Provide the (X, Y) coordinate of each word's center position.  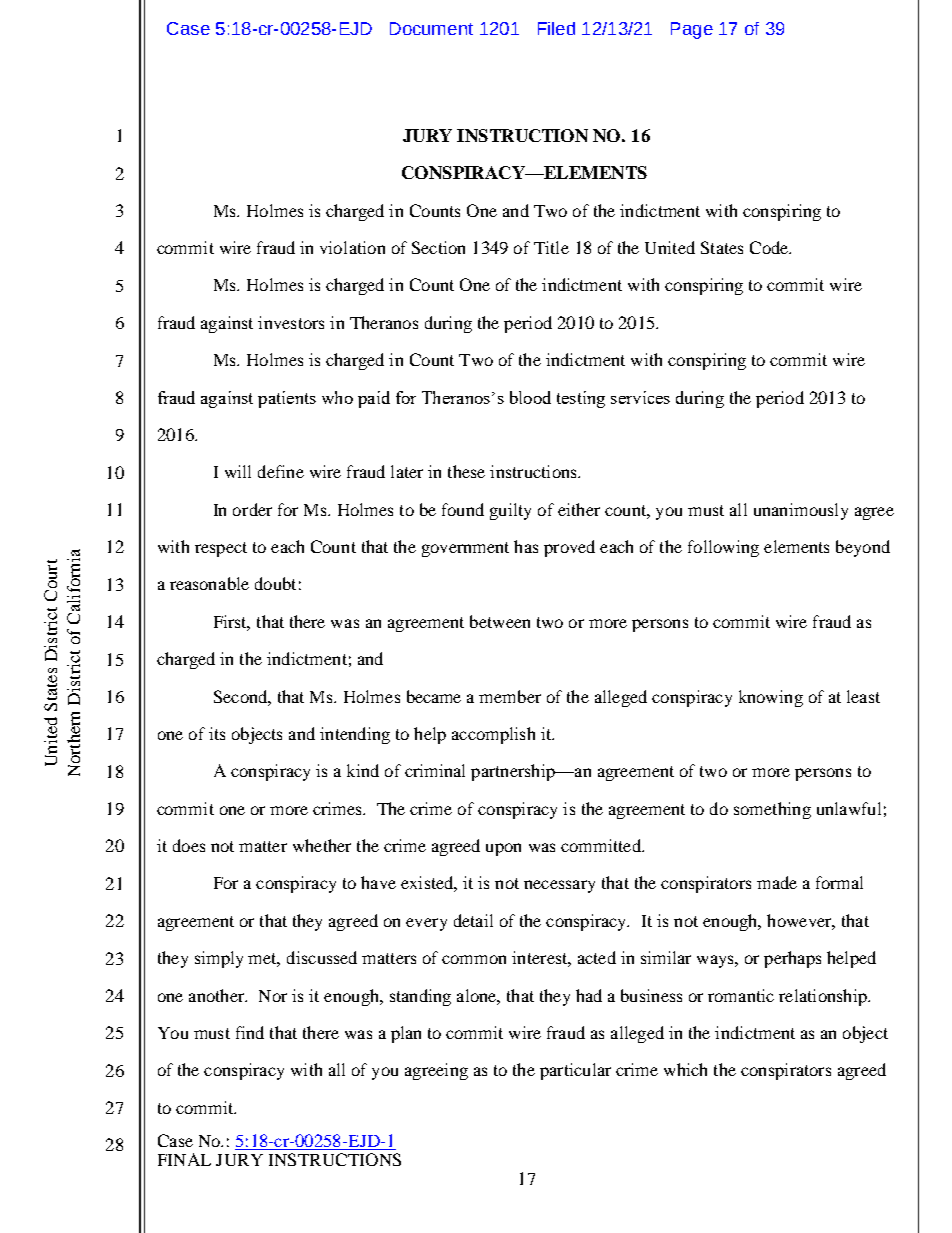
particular (575, 1071)
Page (692, 30)
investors (291, 322)
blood (530, 397)
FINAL (184, 1159)
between (500, 621)
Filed (556, 28)
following (723, 548)
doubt (275, 583)
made (777, 882)
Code (770, 247)
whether (322, 845)
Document (431, 28)
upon (503, 849)
